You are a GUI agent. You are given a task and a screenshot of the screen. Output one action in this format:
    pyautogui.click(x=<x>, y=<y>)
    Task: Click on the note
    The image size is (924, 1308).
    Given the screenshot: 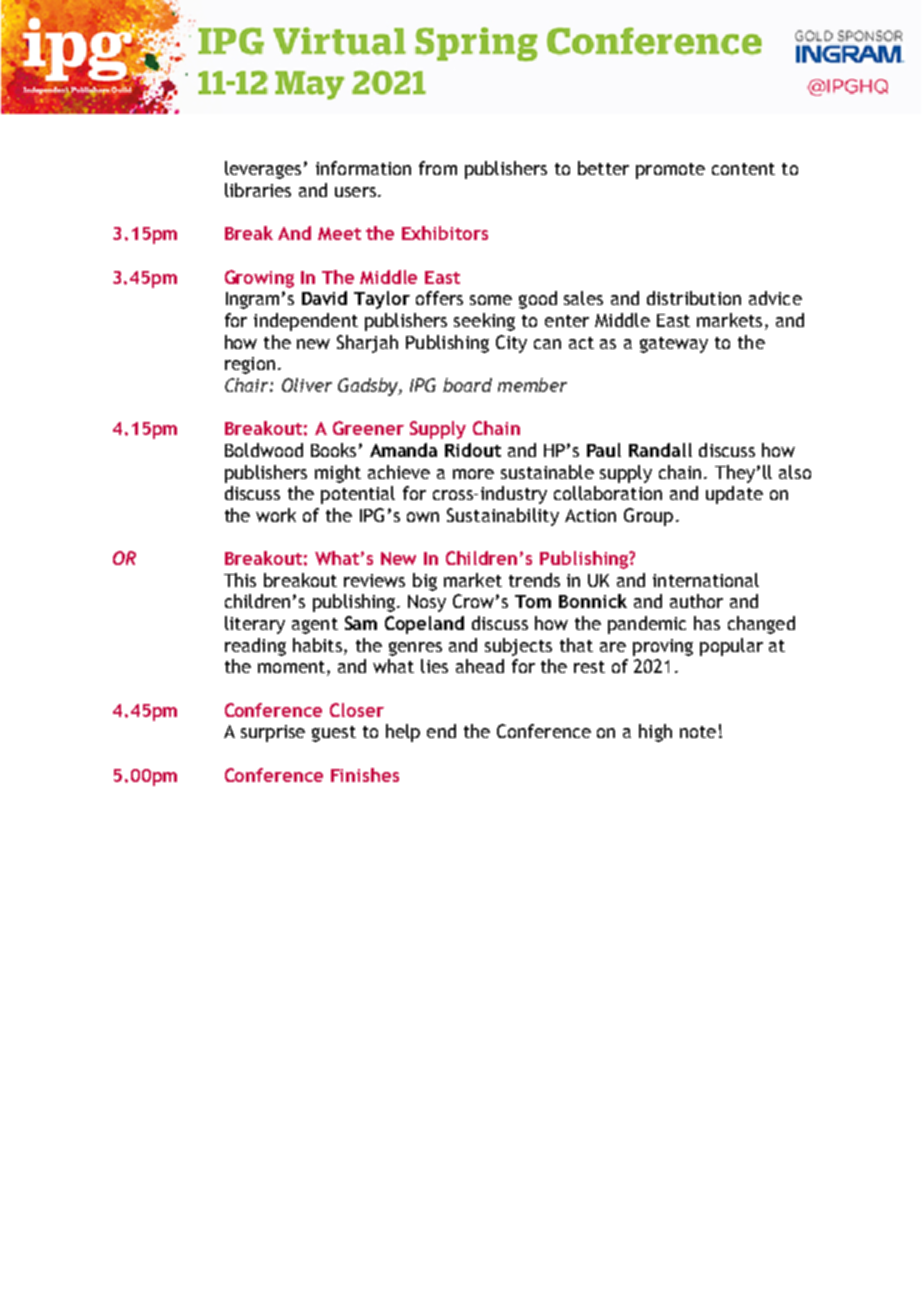 What is the action you would take?
    pyautogui.click(x=698, y=732)
